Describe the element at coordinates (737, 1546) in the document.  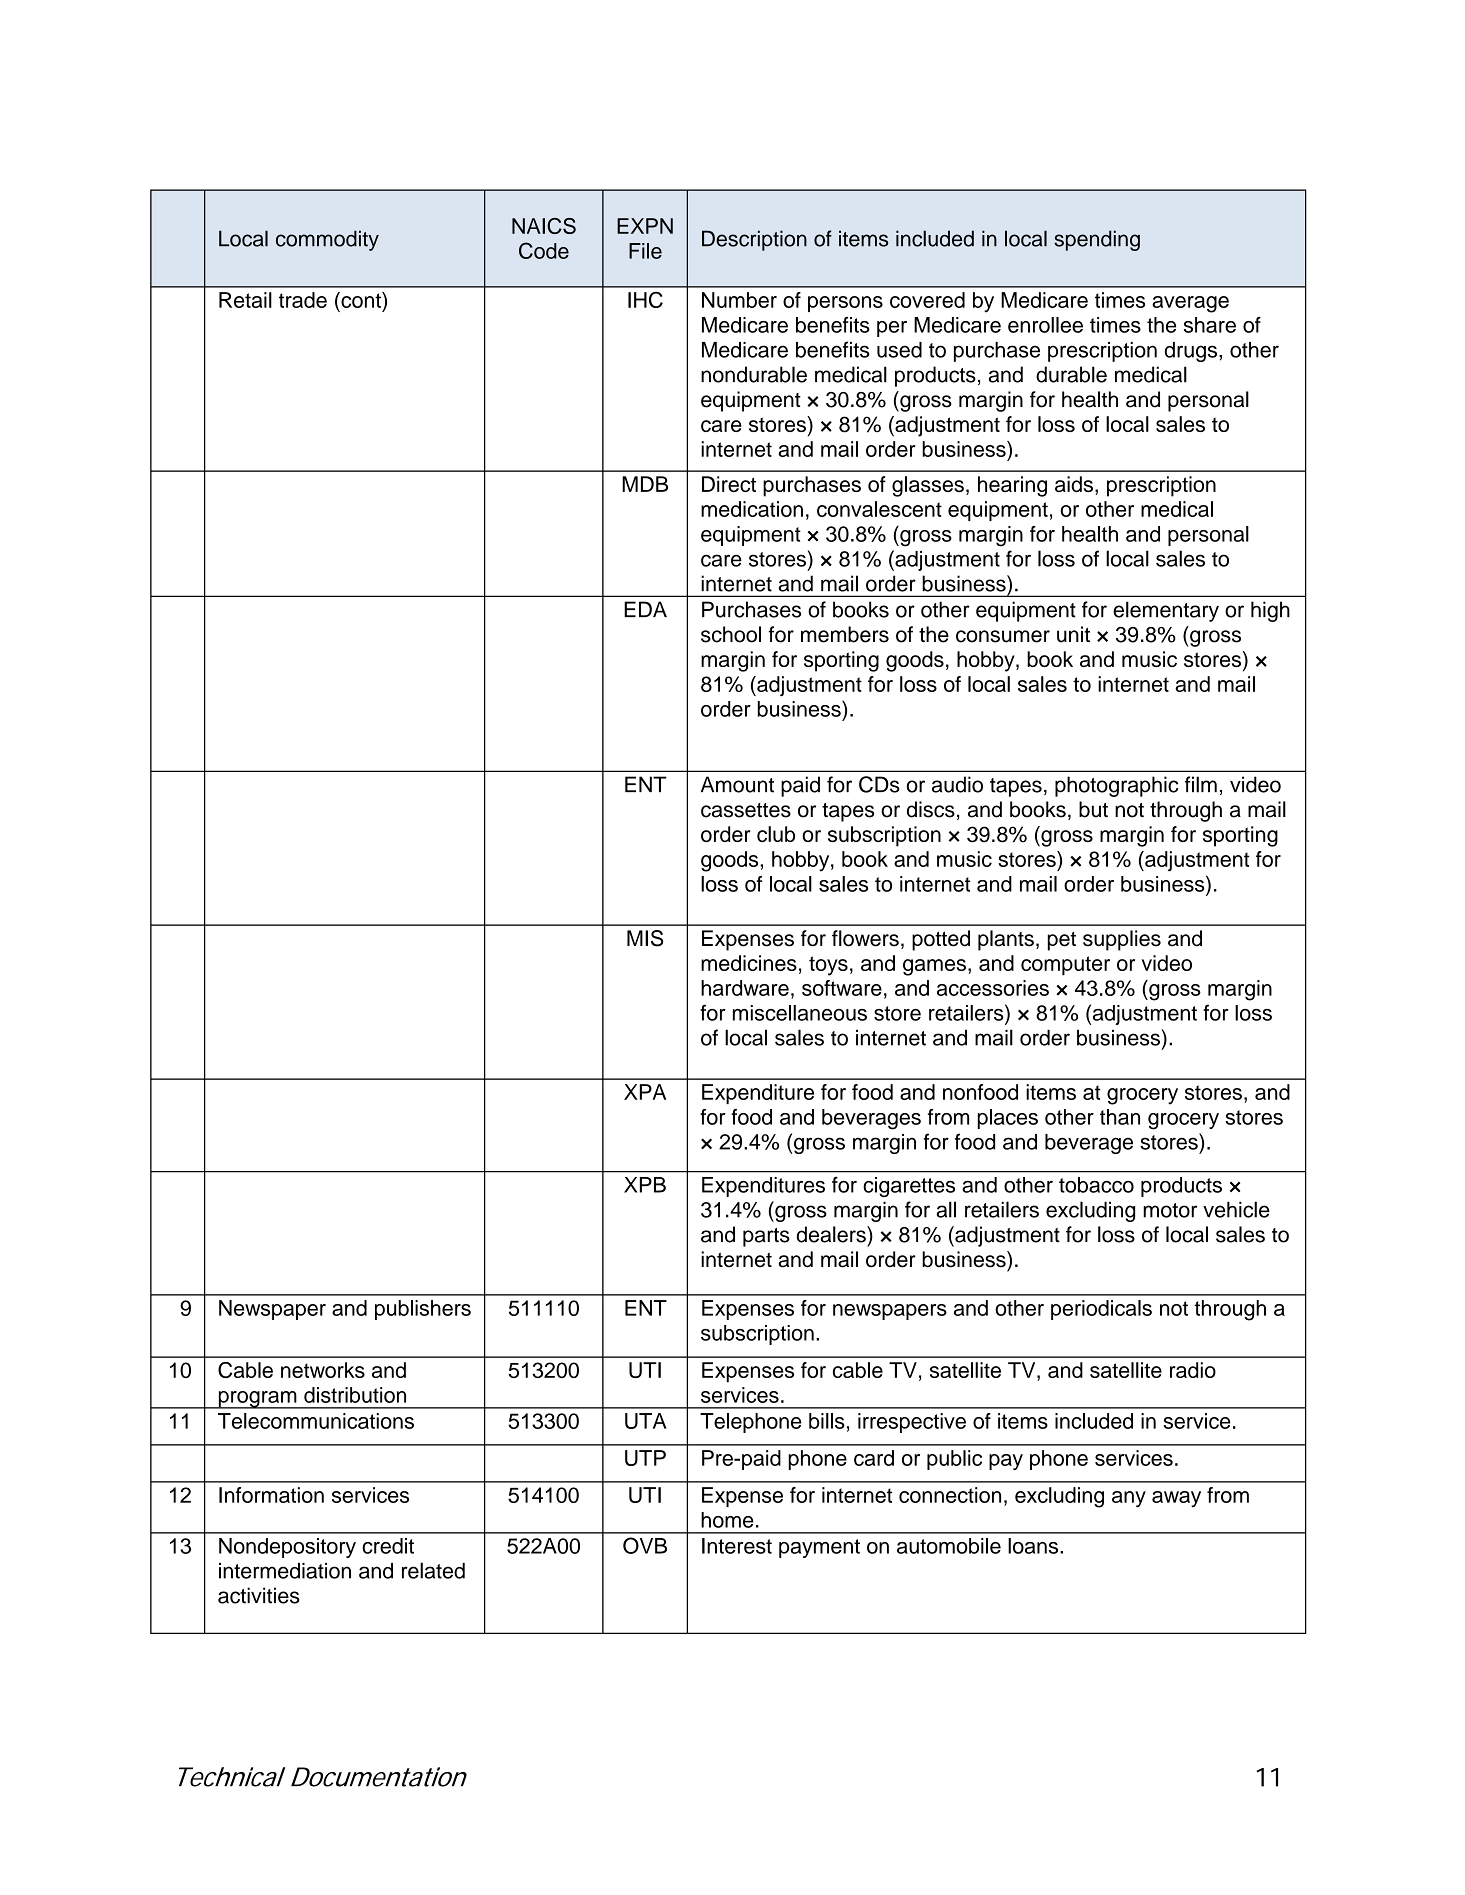
I see `Interest` at that location.
